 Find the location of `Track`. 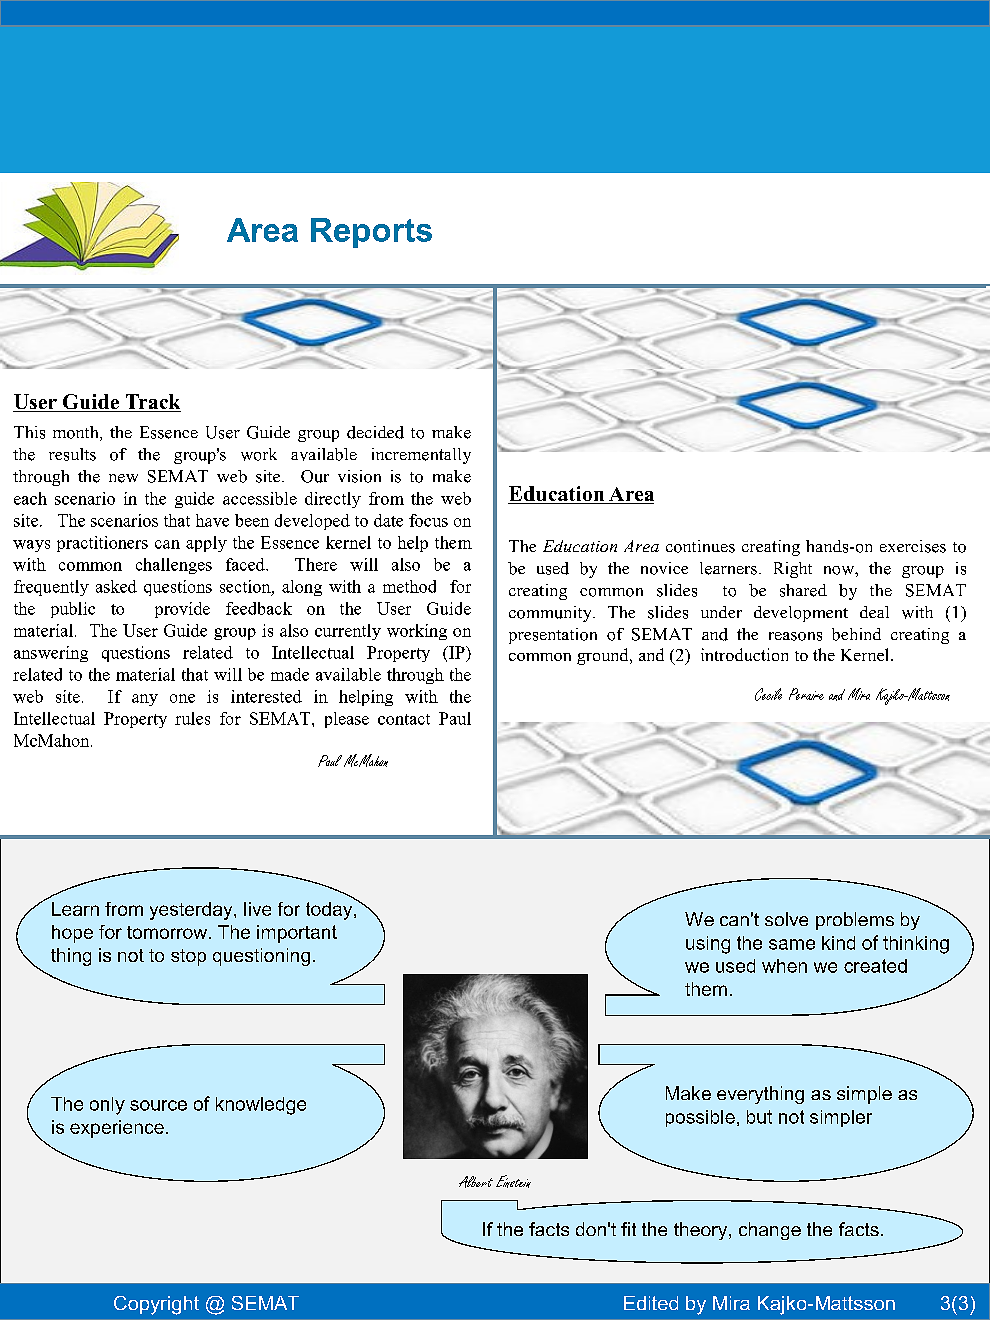

Track is located at coordinates (152, 403).
